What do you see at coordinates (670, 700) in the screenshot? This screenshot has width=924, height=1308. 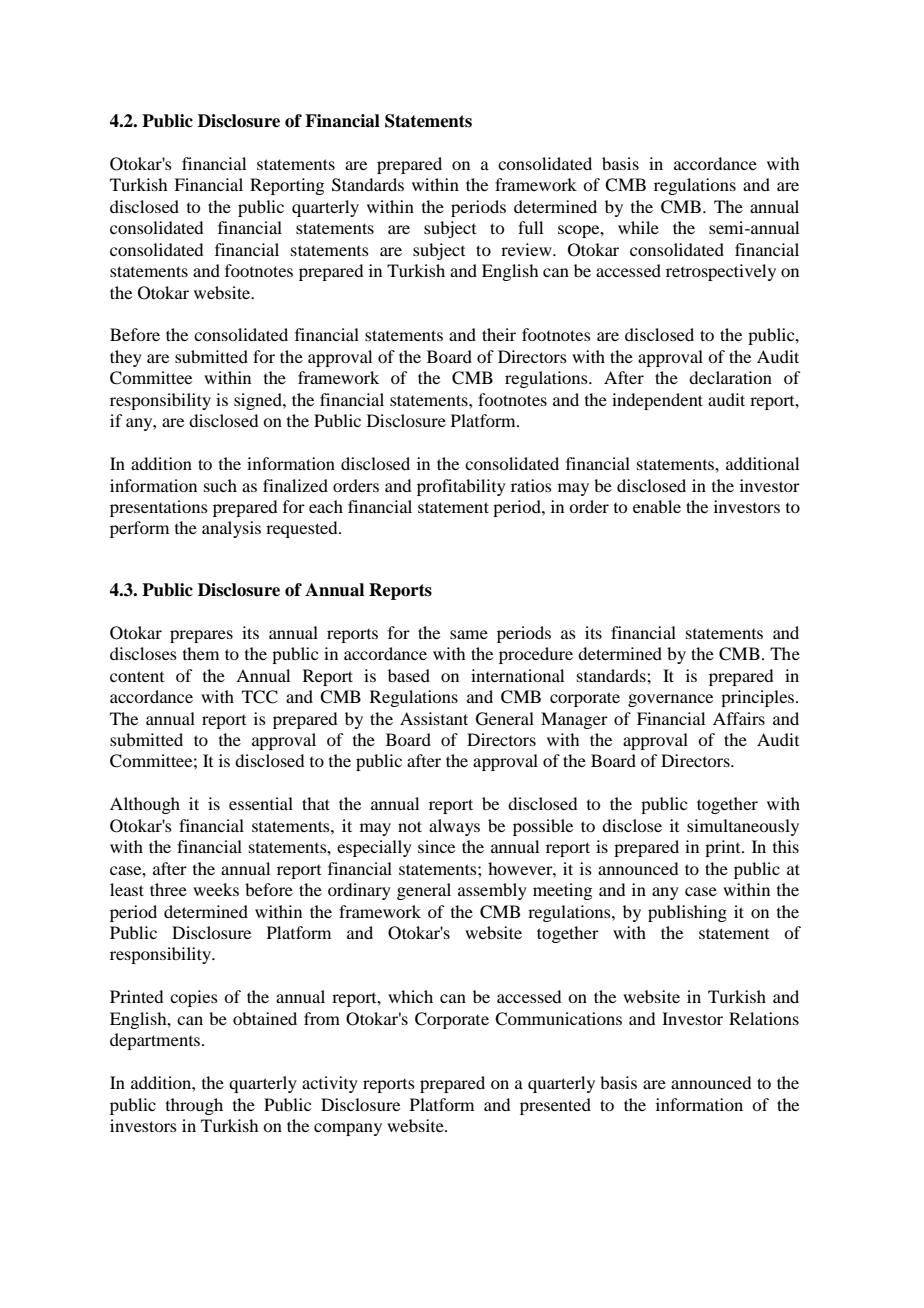 I see `governance` at bounding box center [670, 700].
